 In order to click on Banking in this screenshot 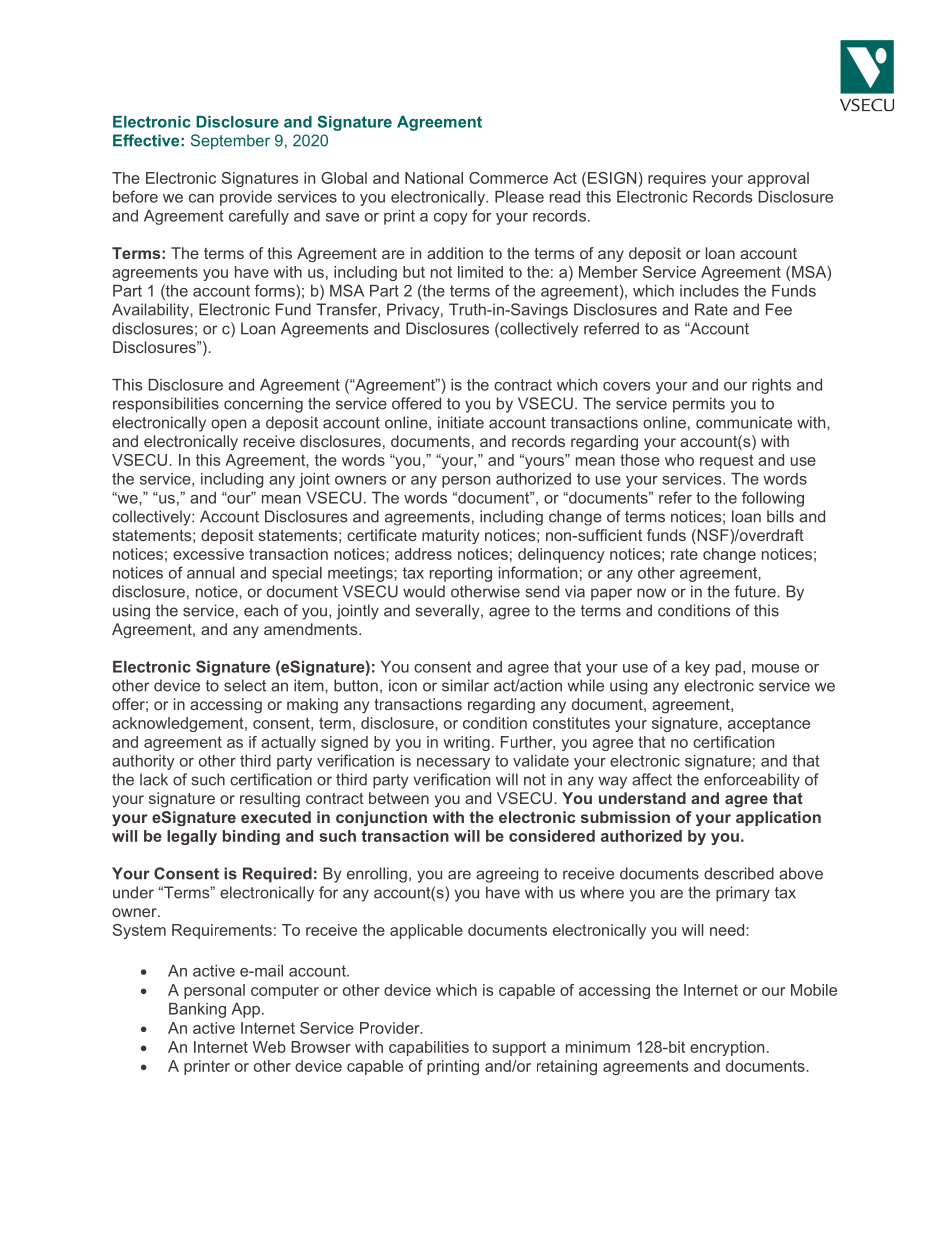, I will do `click(197, 1010)`.
